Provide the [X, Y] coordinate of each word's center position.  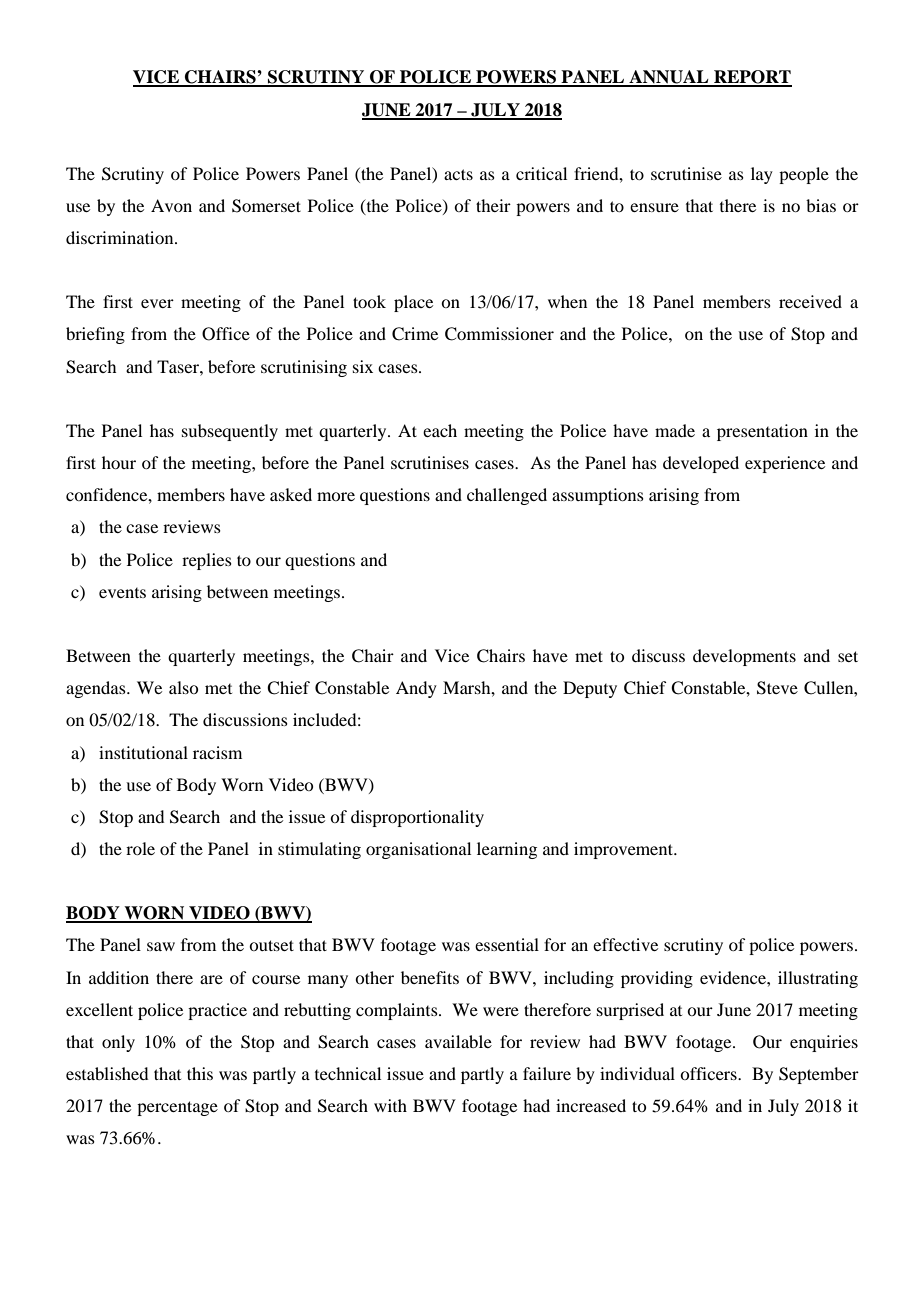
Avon [171, 205]
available [458, 1041]
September [819, 1075]
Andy [416, 689]
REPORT [752, 78]
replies [207, 561]
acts [458, 174]
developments [744, 657]
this [200, 1073]
